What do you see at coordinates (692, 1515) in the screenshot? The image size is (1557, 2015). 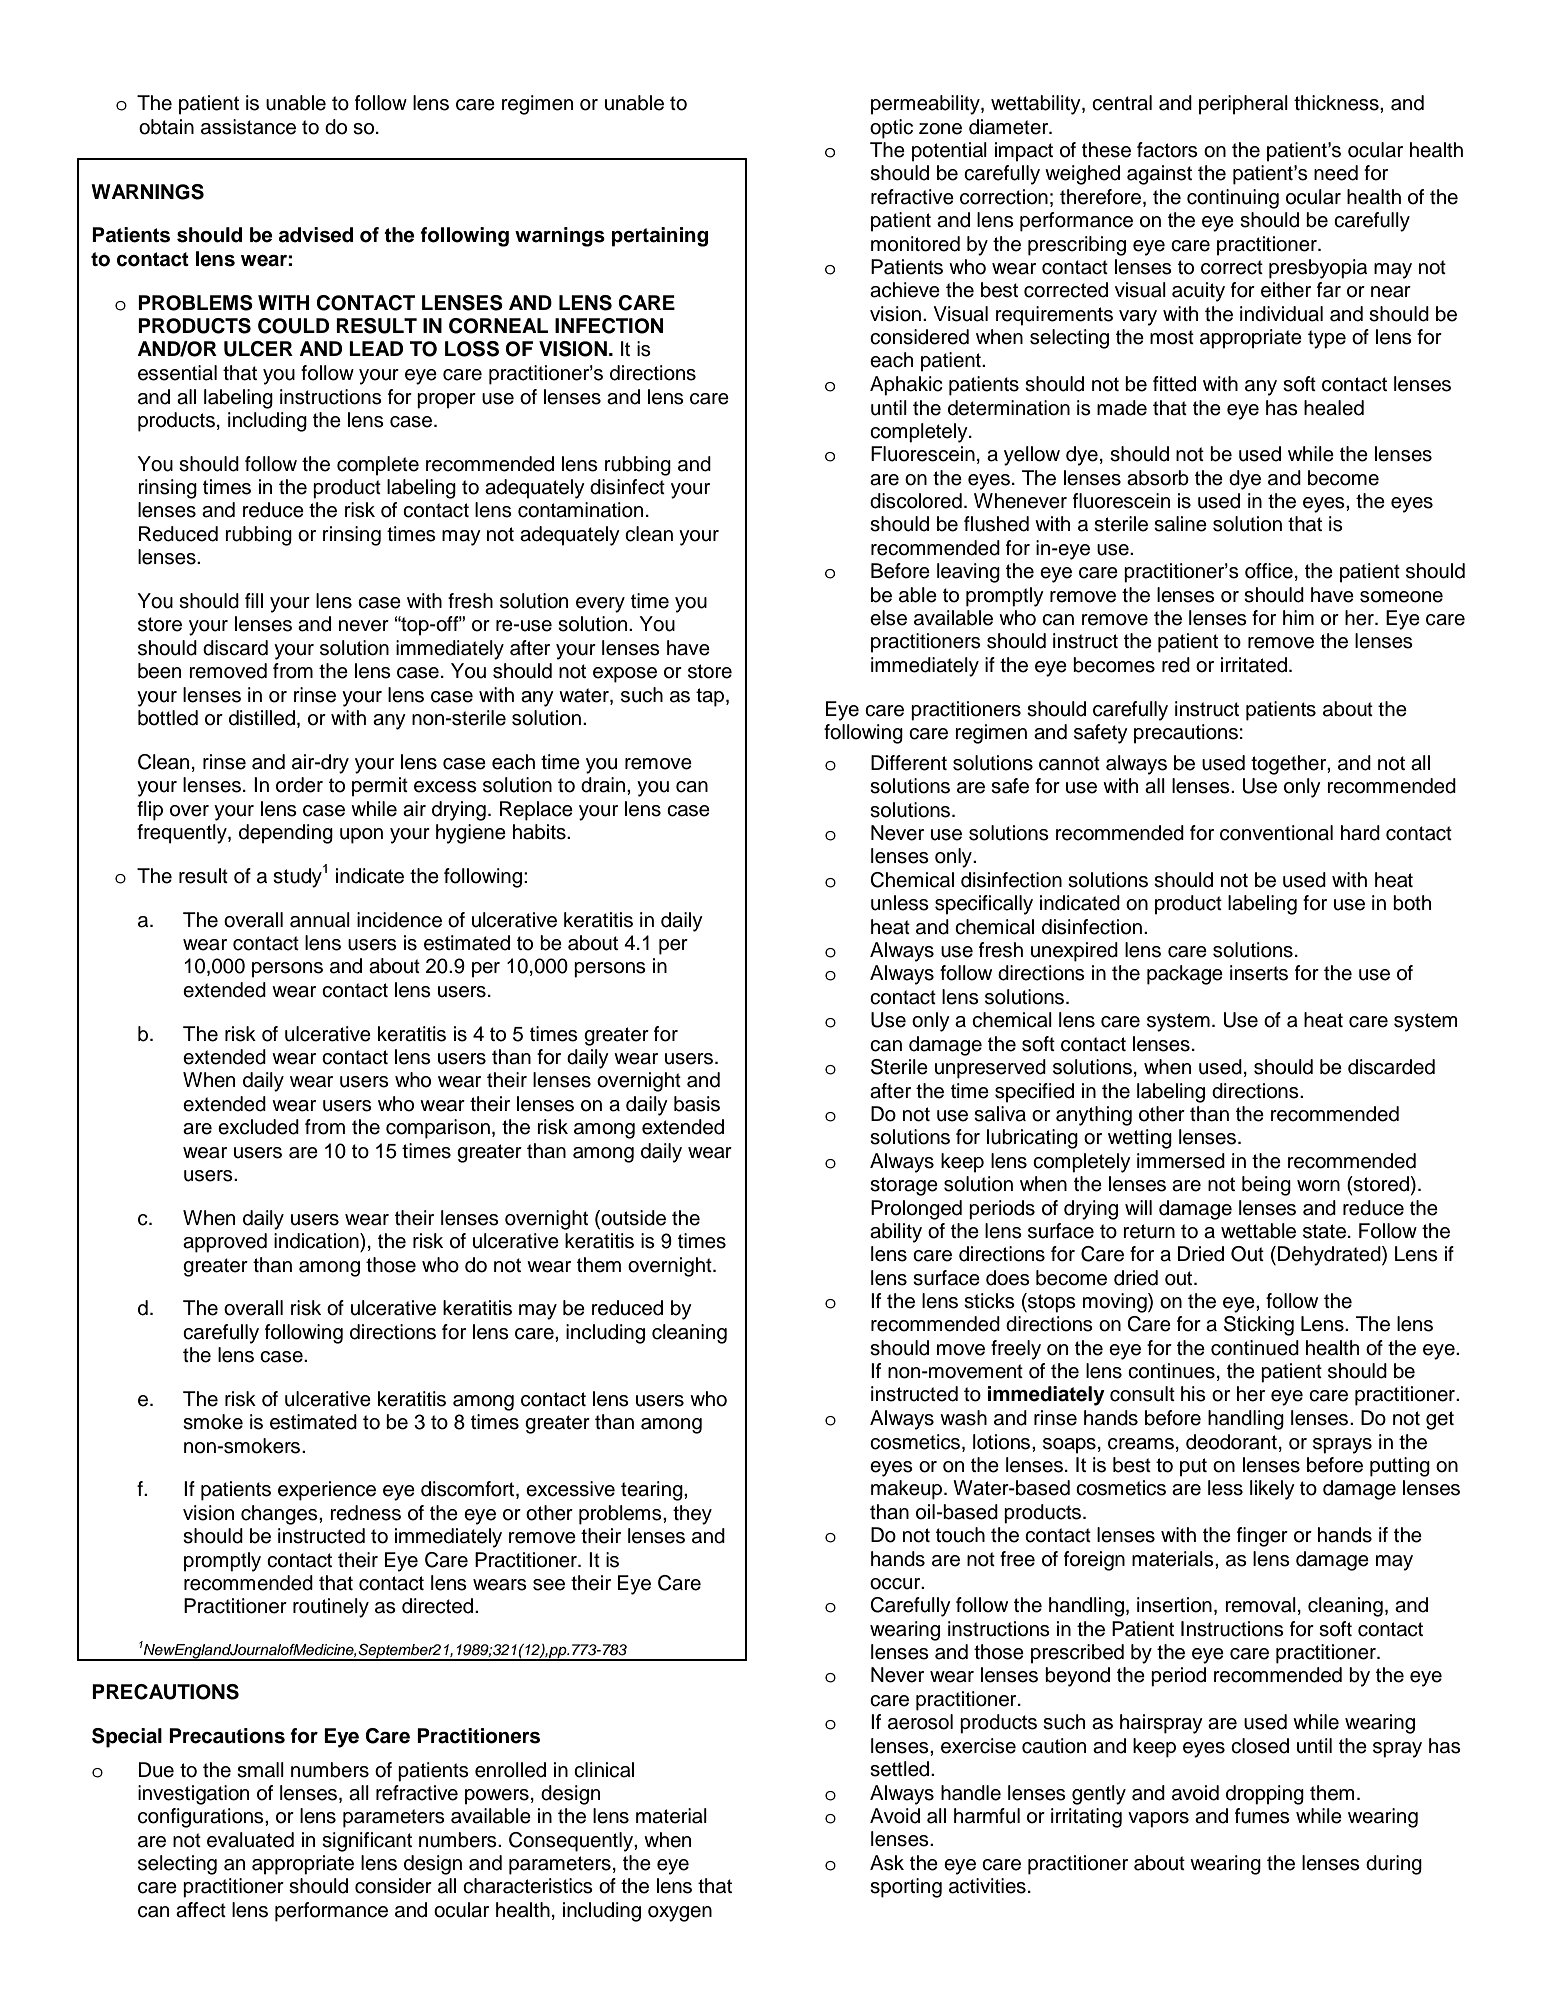 I see `they` at bounding box center [692, 1515].
